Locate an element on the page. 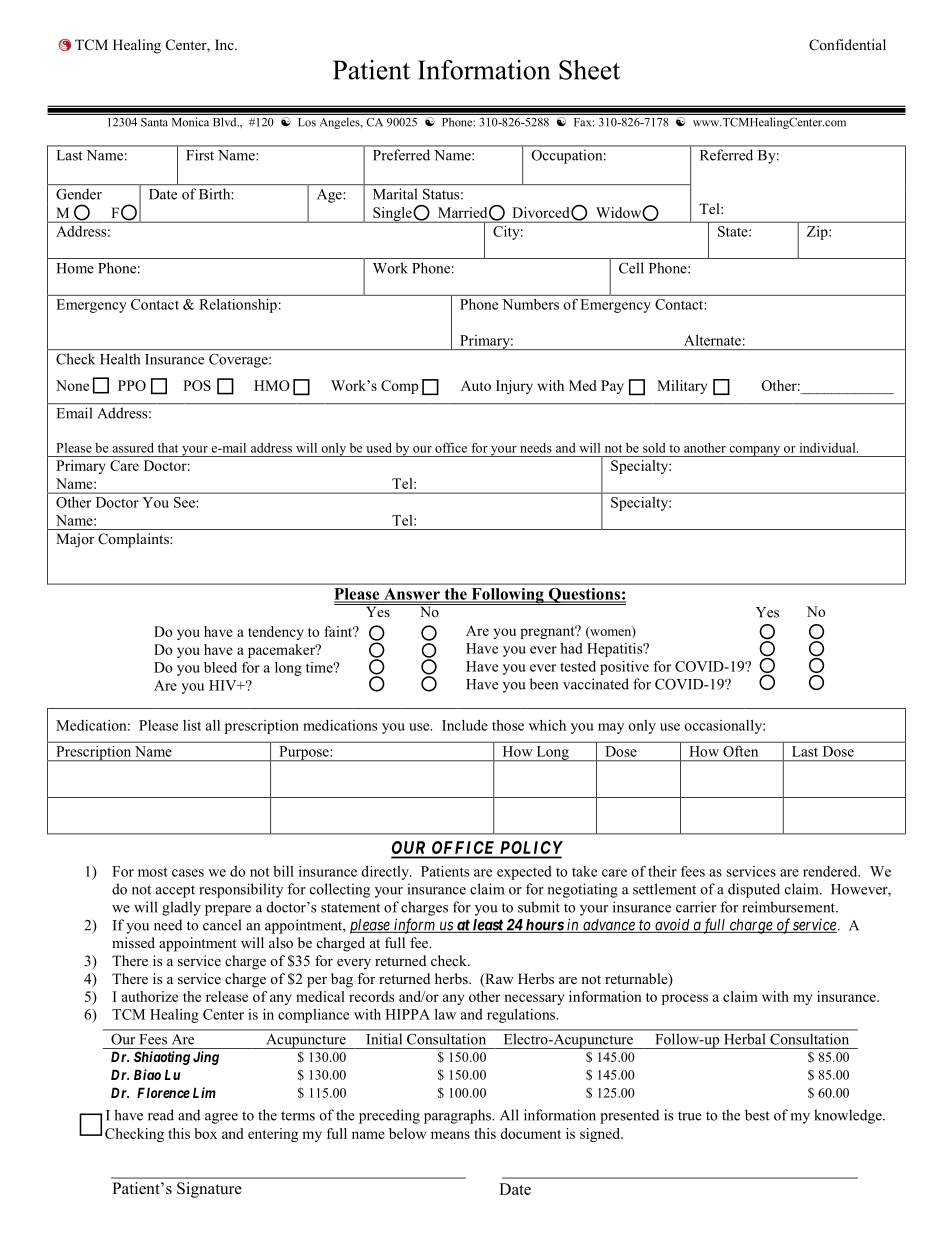 The height and width of the document is (1233, 952). box is located at coordinates (205, 1133).
